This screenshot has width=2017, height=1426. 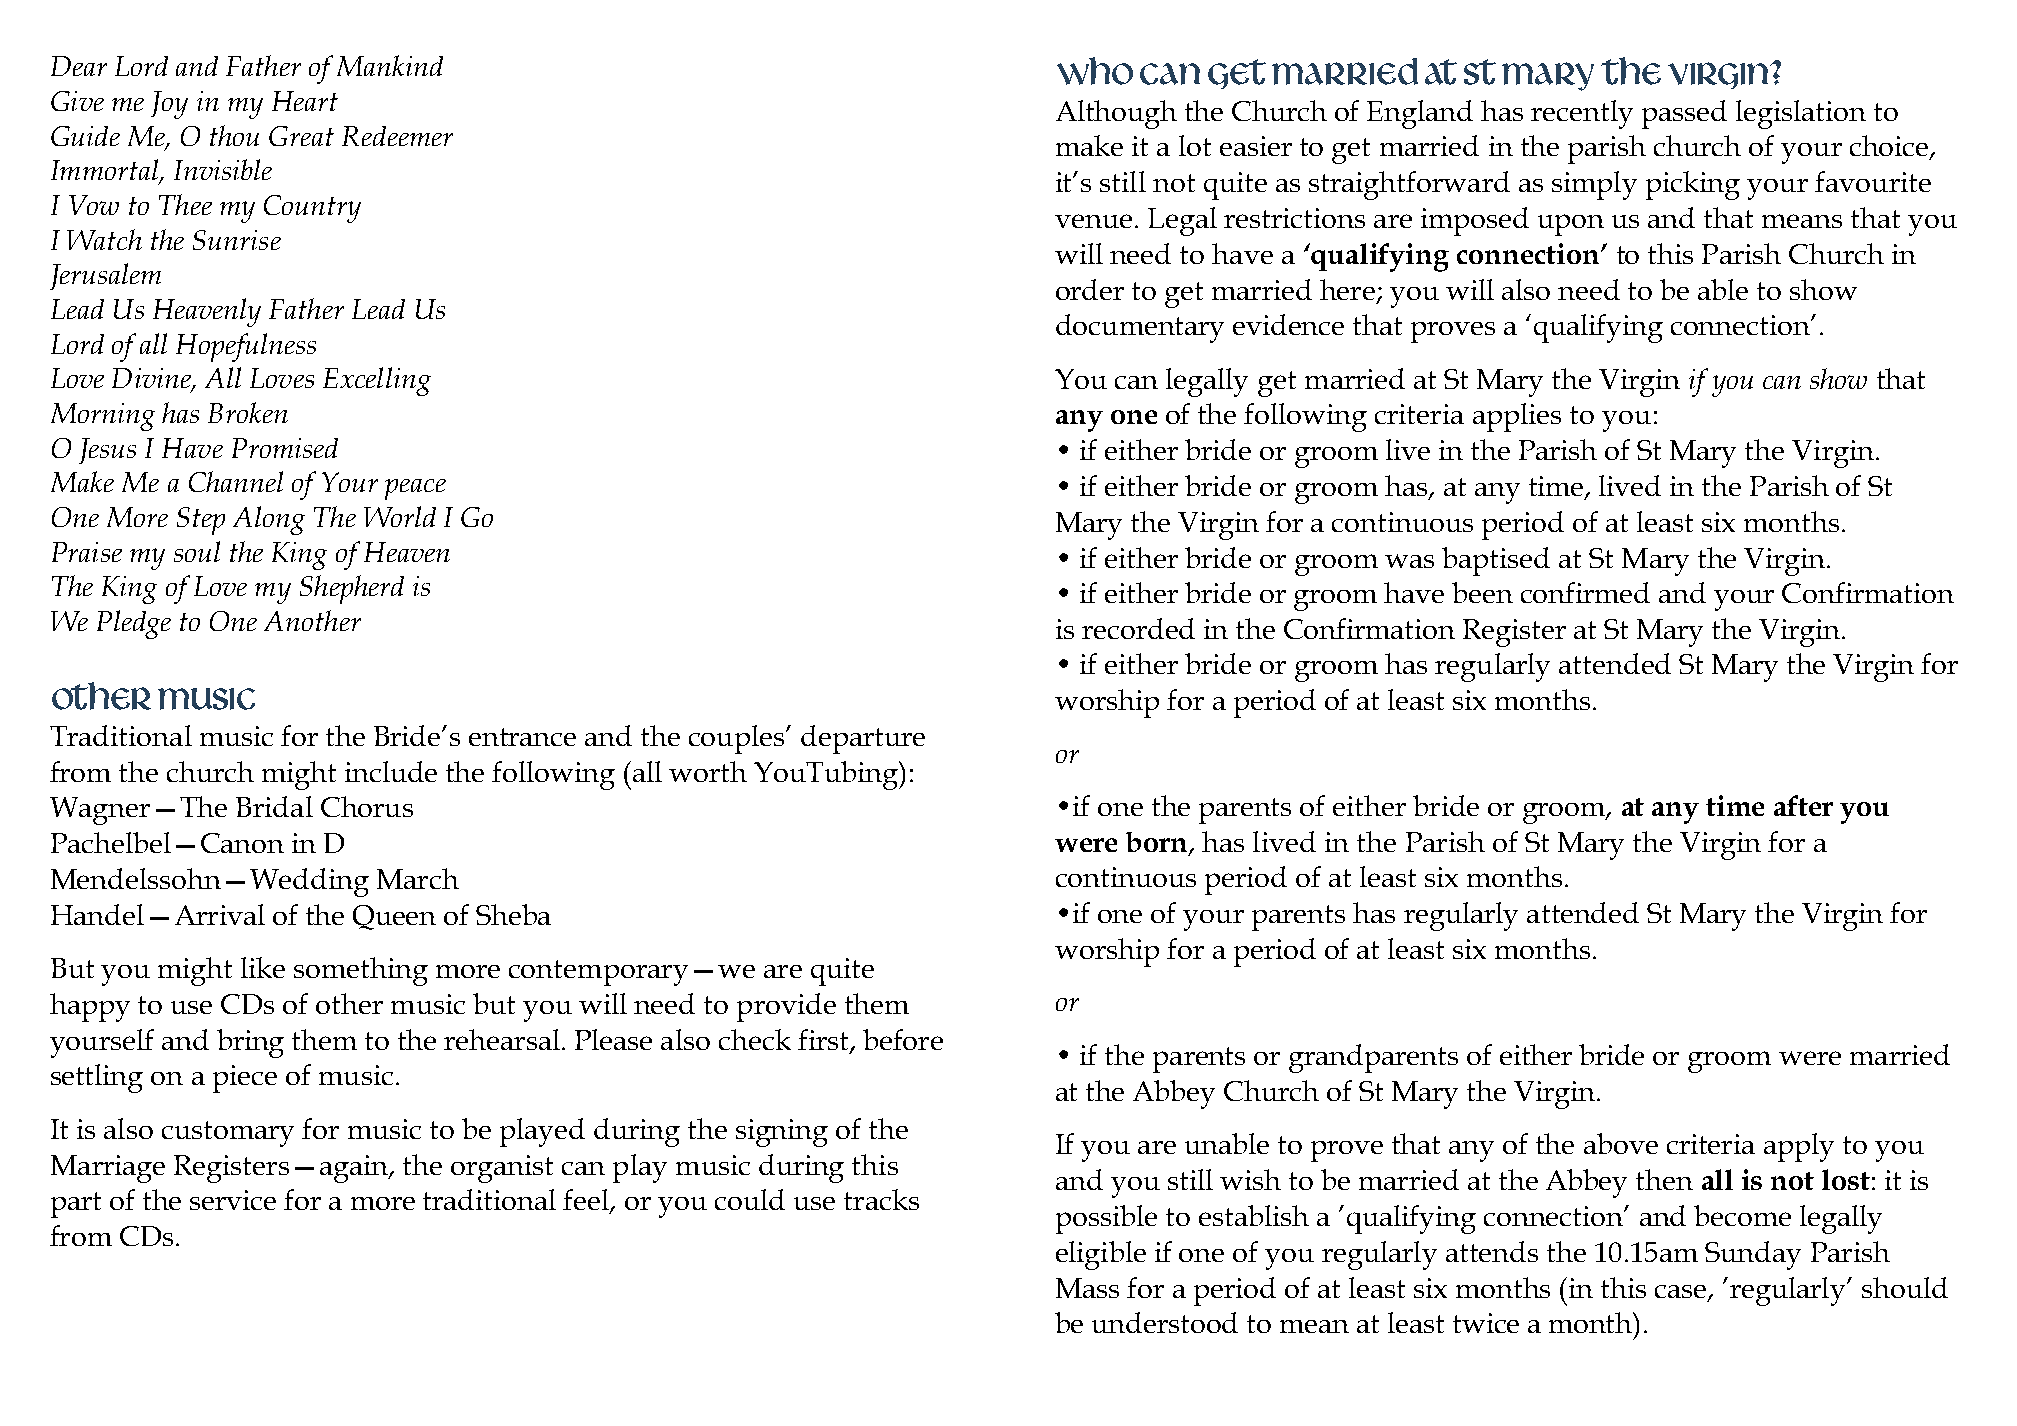 What do you see at coordinates (248, 412) in the screenshot?
I see `Broken` at bounding box center [248, 412].
